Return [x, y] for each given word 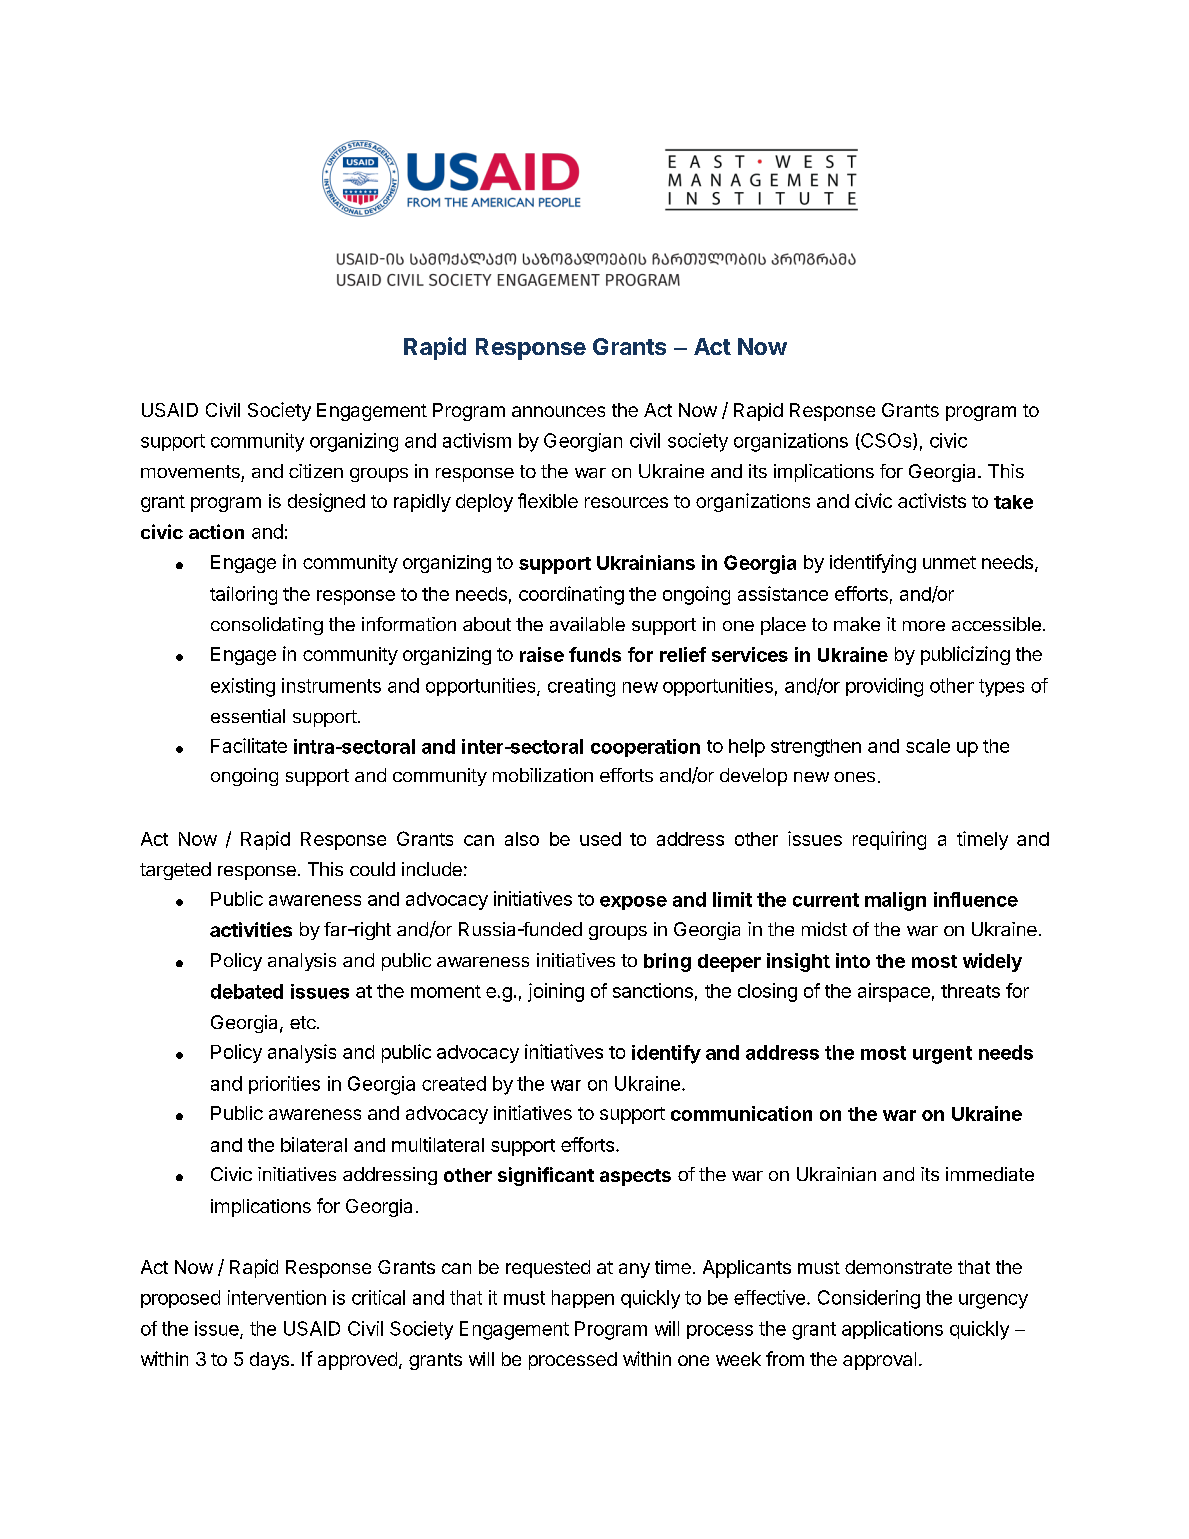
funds [595, 654]
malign [895, 901]
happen [583, 1299]
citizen [316, 471]
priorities [284, 1085]
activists [932, 500]
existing [243, 687]
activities [251, 929]
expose [633, 903]
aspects [635, 1177]
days [269, 1361]
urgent [942, 1055]
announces [558, 411]
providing [884, 687]
